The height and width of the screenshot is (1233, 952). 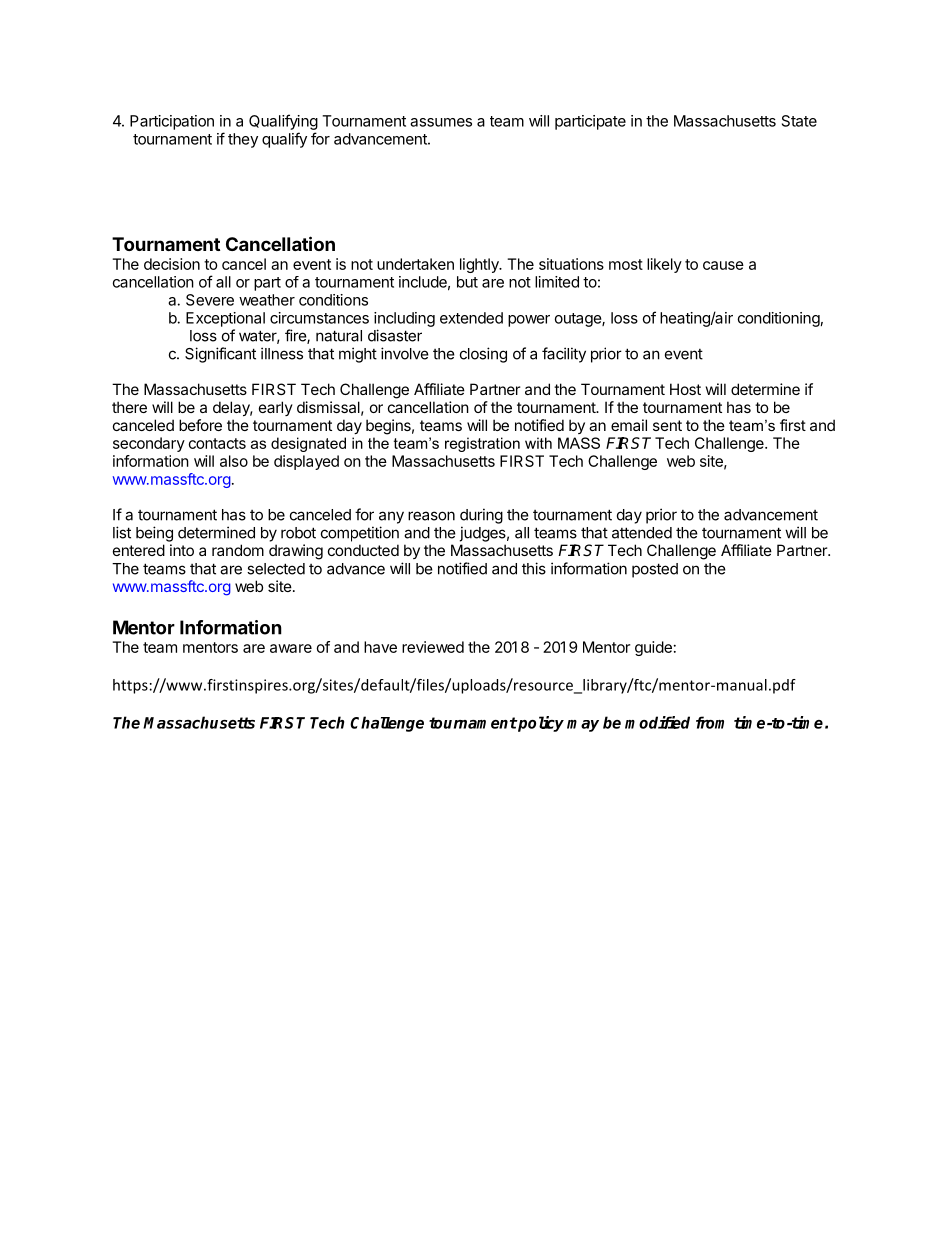 What do you see at coordinates (441, 122) in the screenshot?
I see `assumes` at bounding box center [441, 122].
